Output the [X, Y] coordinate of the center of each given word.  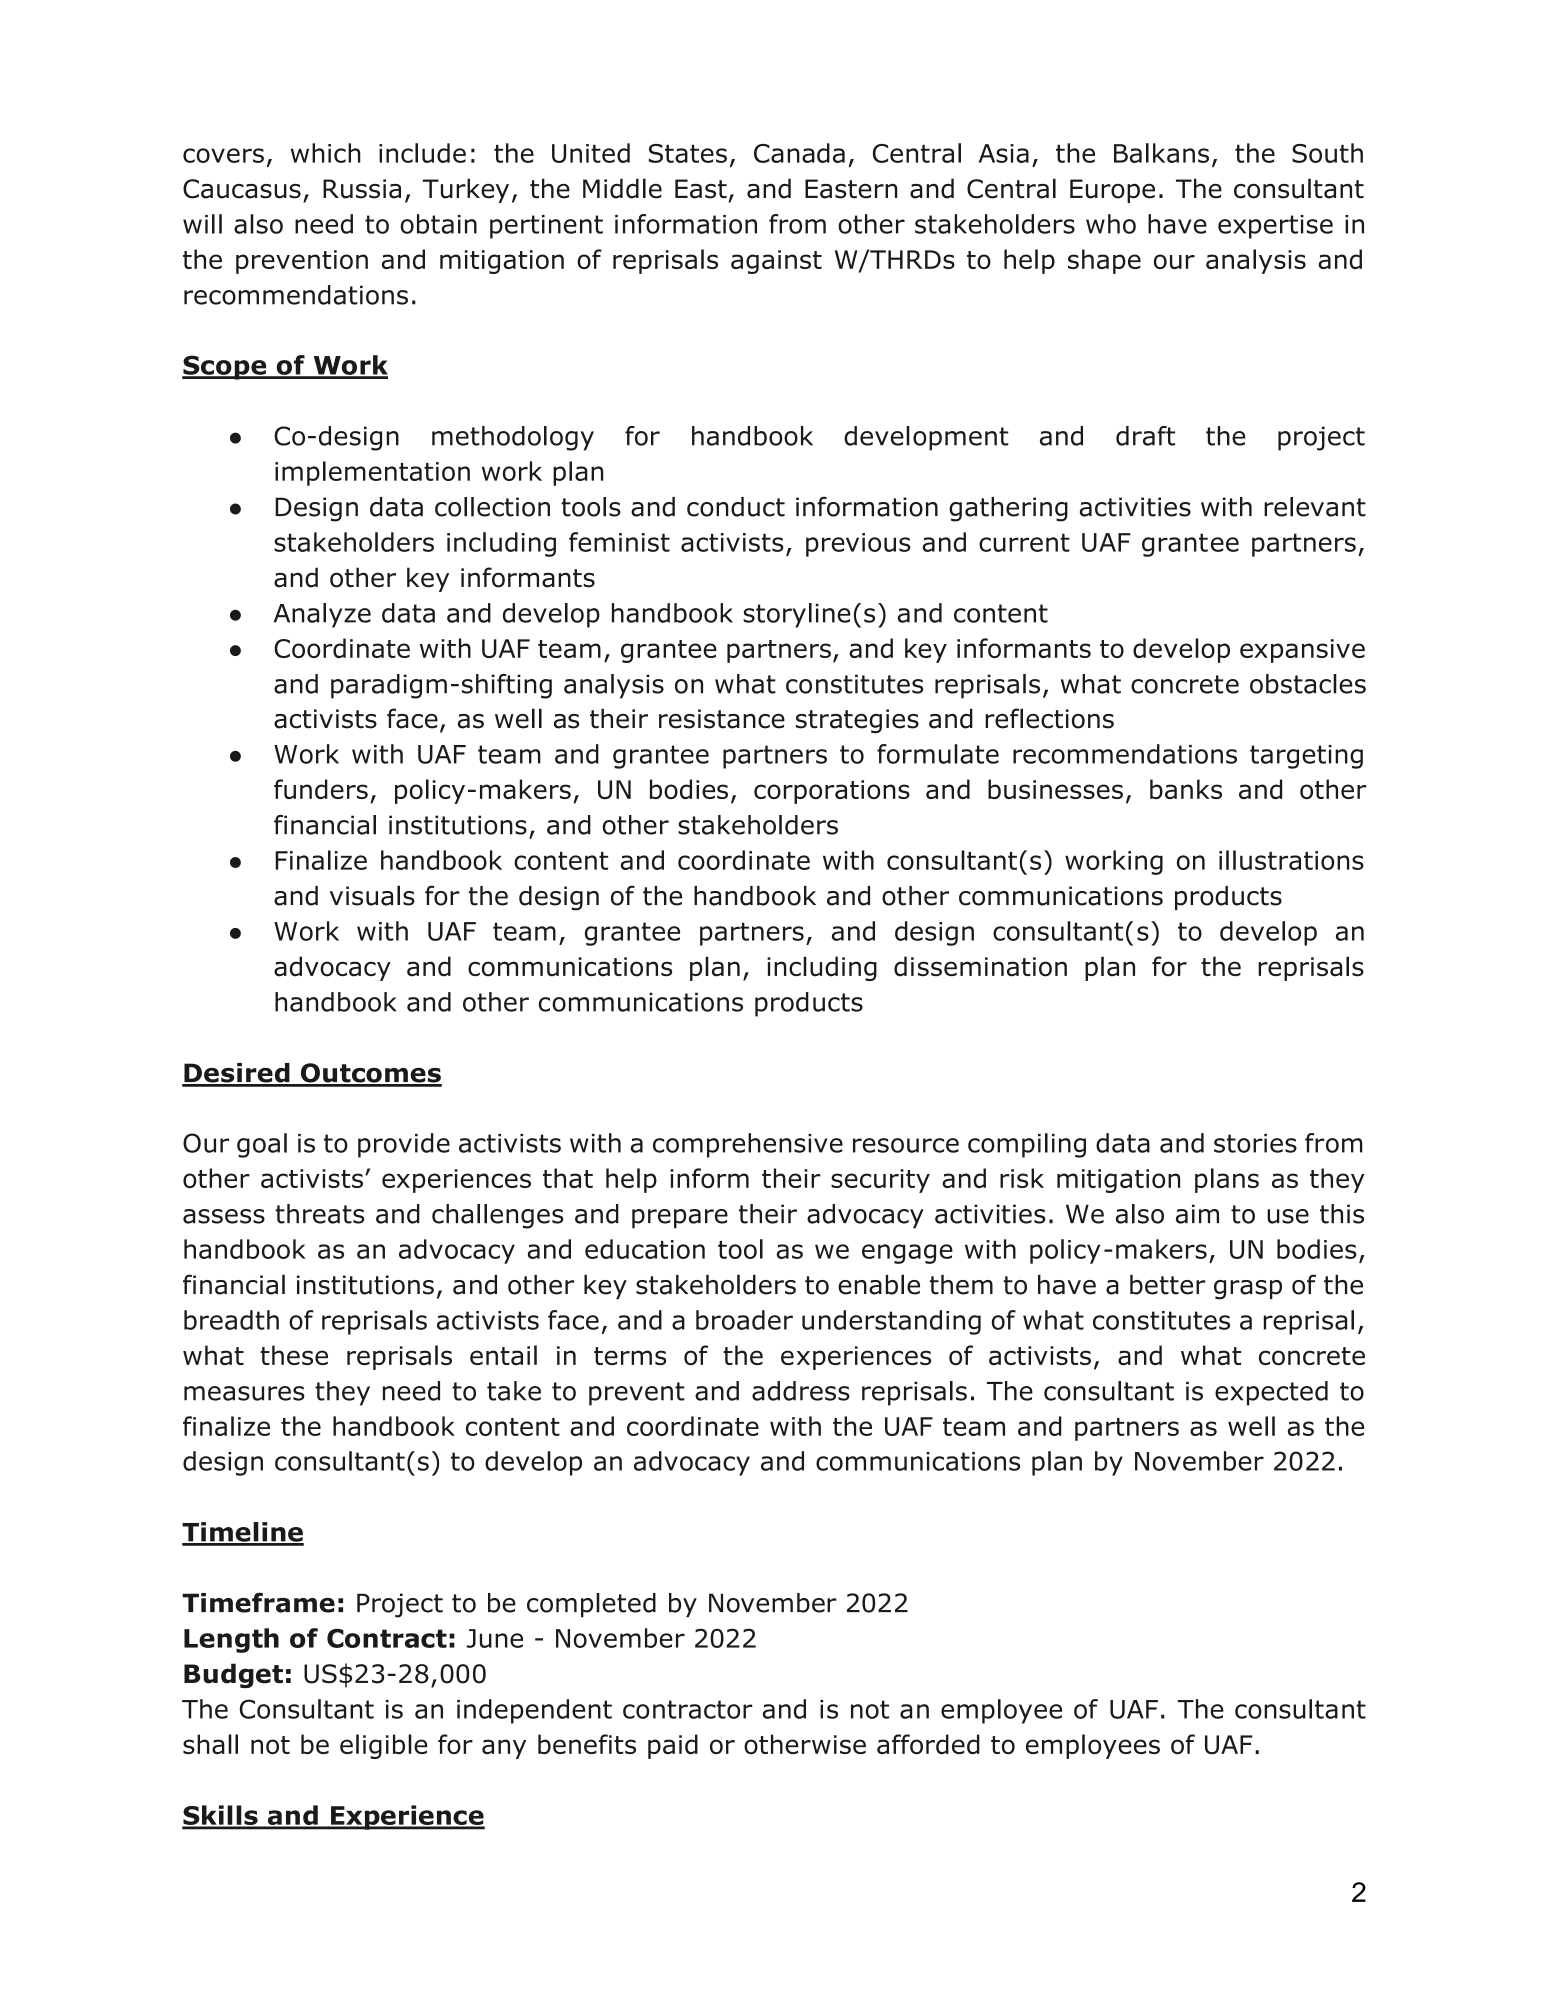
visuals [372, 895]
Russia [362, 189]
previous [858, 545]
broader [744, 1320]
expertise [1275, 227]
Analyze [322, 615]
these [294, 1355]
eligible [383, 1746]
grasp [1248, 1290]
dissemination [980, 966]
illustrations [1291, 860]
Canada [799, 153]
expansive [1302, 651]
